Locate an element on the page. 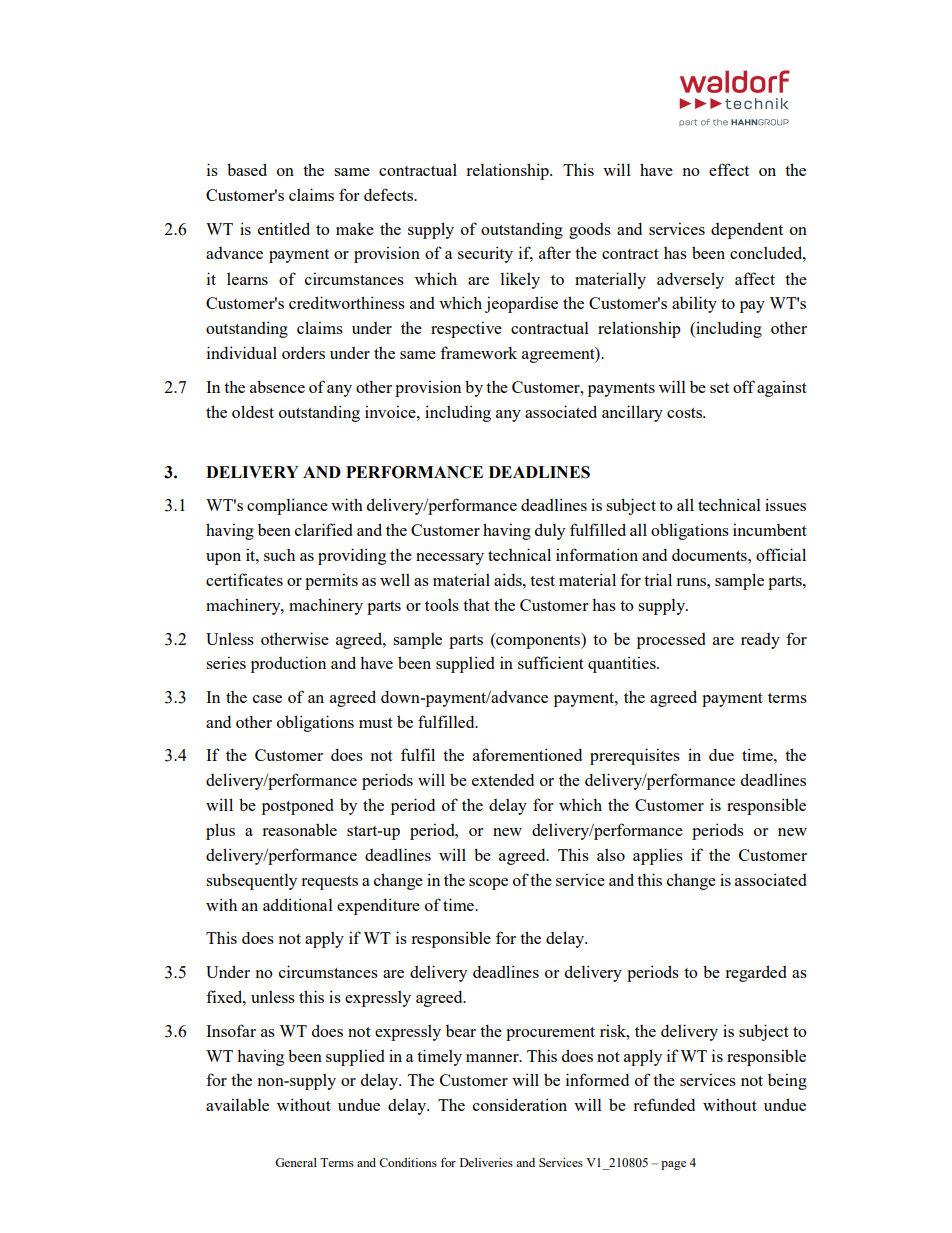  page is located at coordinates (673, 1165).
